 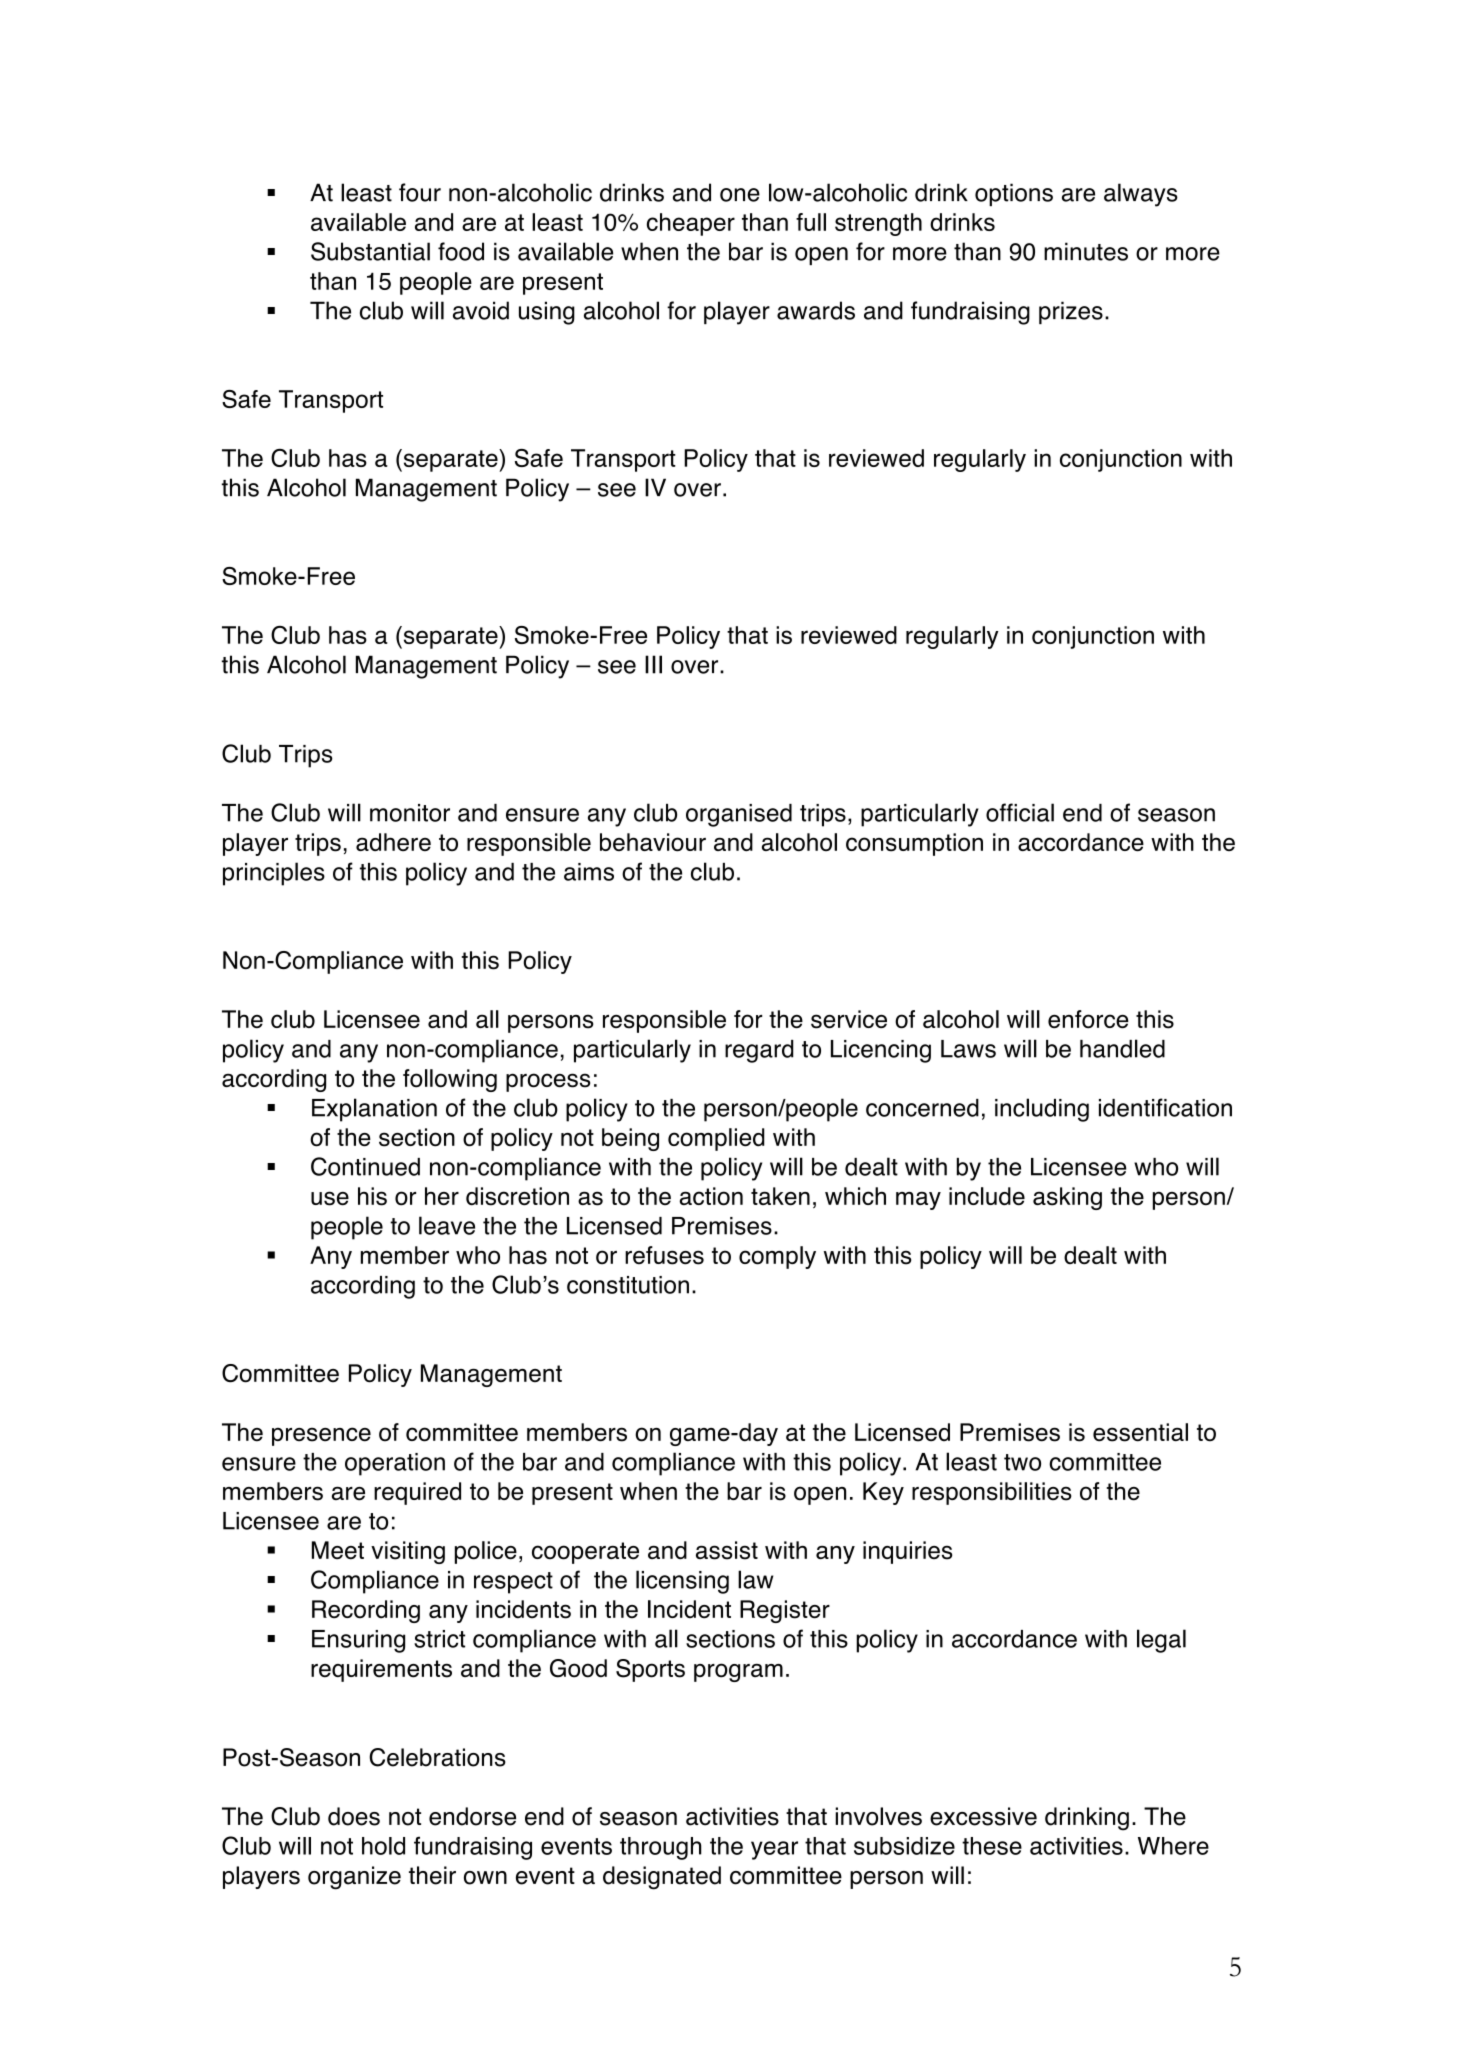 I want to click on III, so click(x=653, y=664).
